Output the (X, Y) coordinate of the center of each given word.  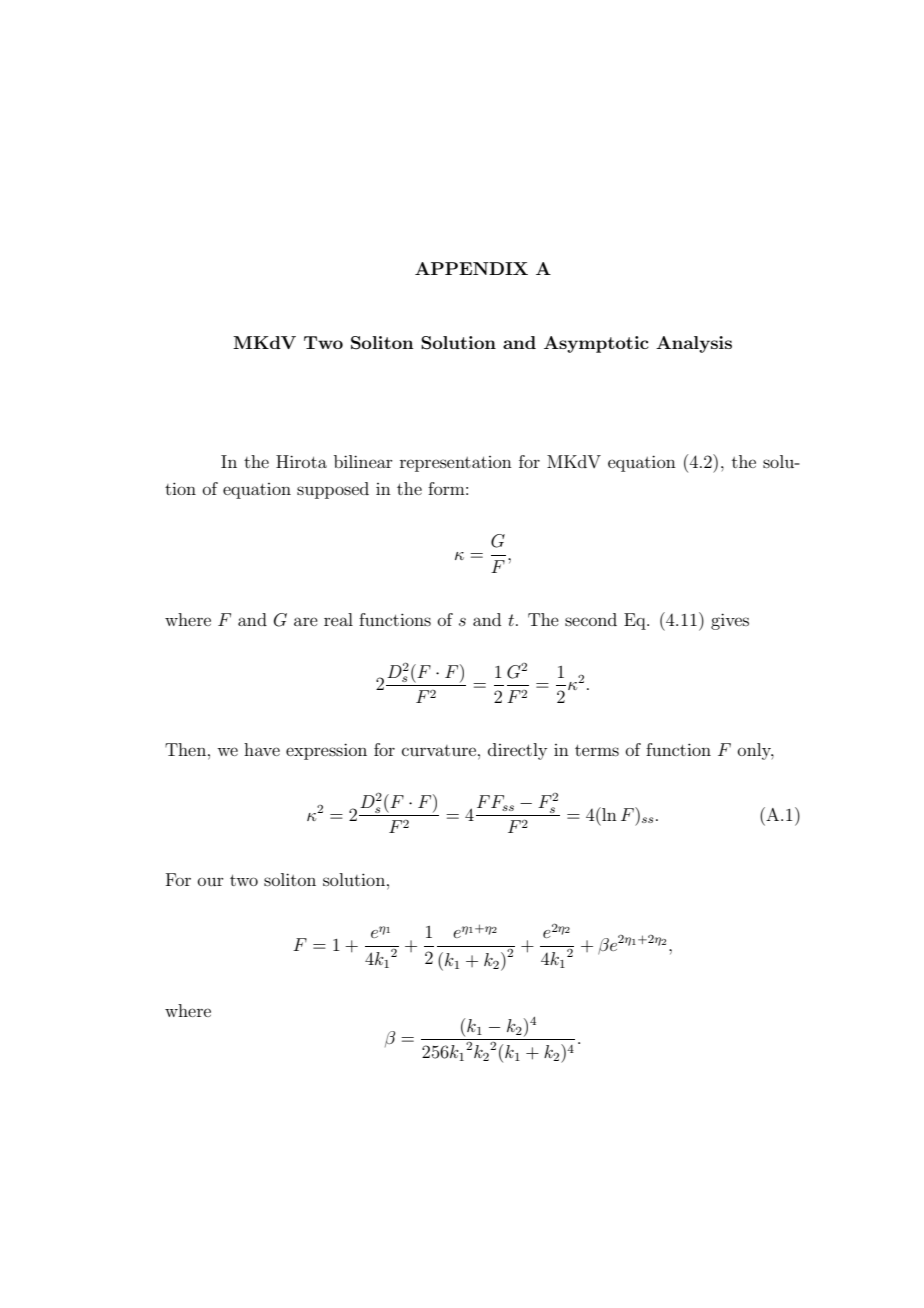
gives (730, 621)
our (211, 881)
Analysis (694, 344)
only (756, 751)
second (591, 619)
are (306, 621)
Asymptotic (596, 344)
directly (517, 751)
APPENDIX (471, 268)
